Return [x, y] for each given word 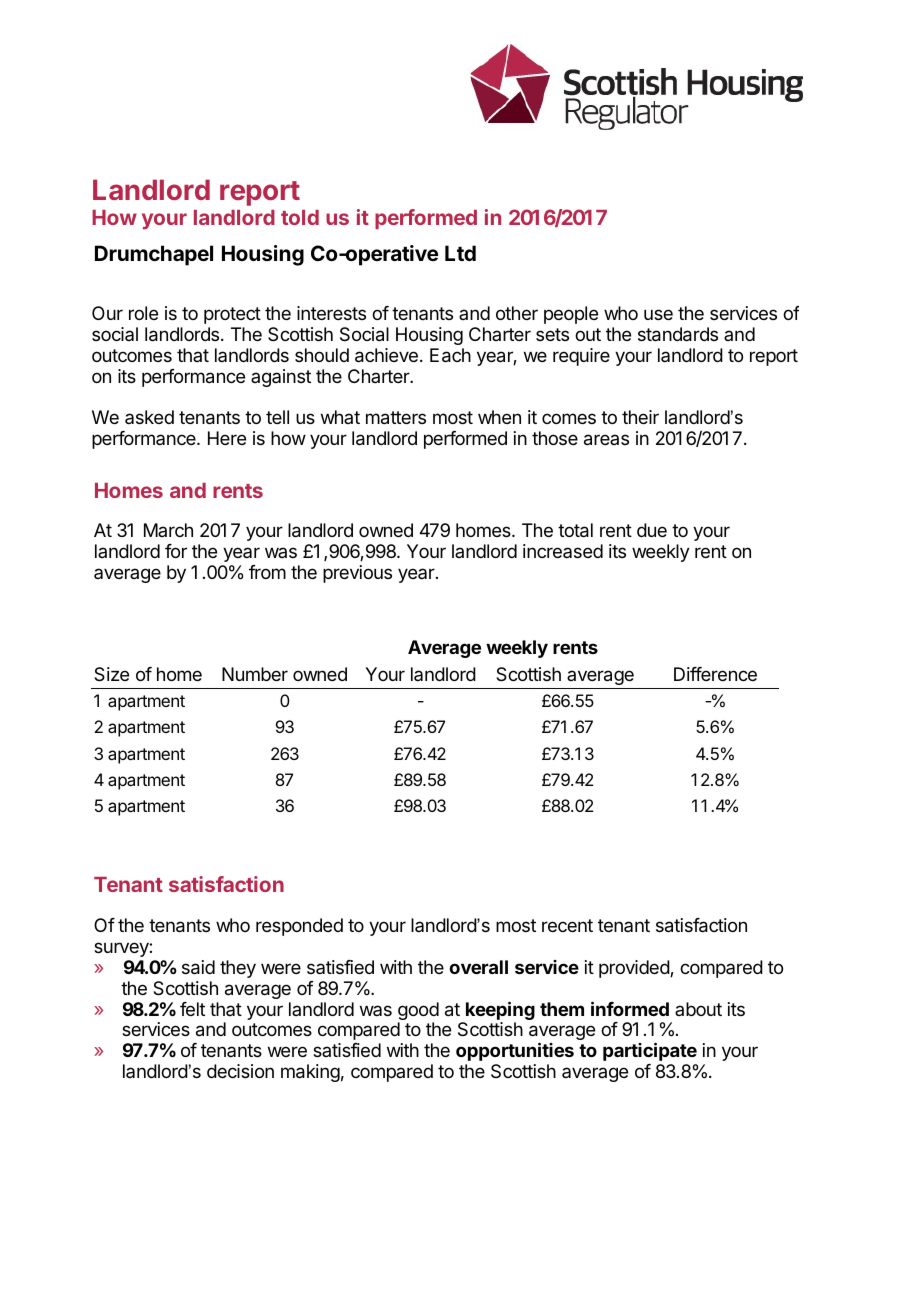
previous [357, 574]
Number [255, 674]
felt [192, 1009]
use [658, 314]
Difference [715, 674]
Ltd [460, 253]
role [143, 313]
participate [650, 1051]
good [418, 1012]
